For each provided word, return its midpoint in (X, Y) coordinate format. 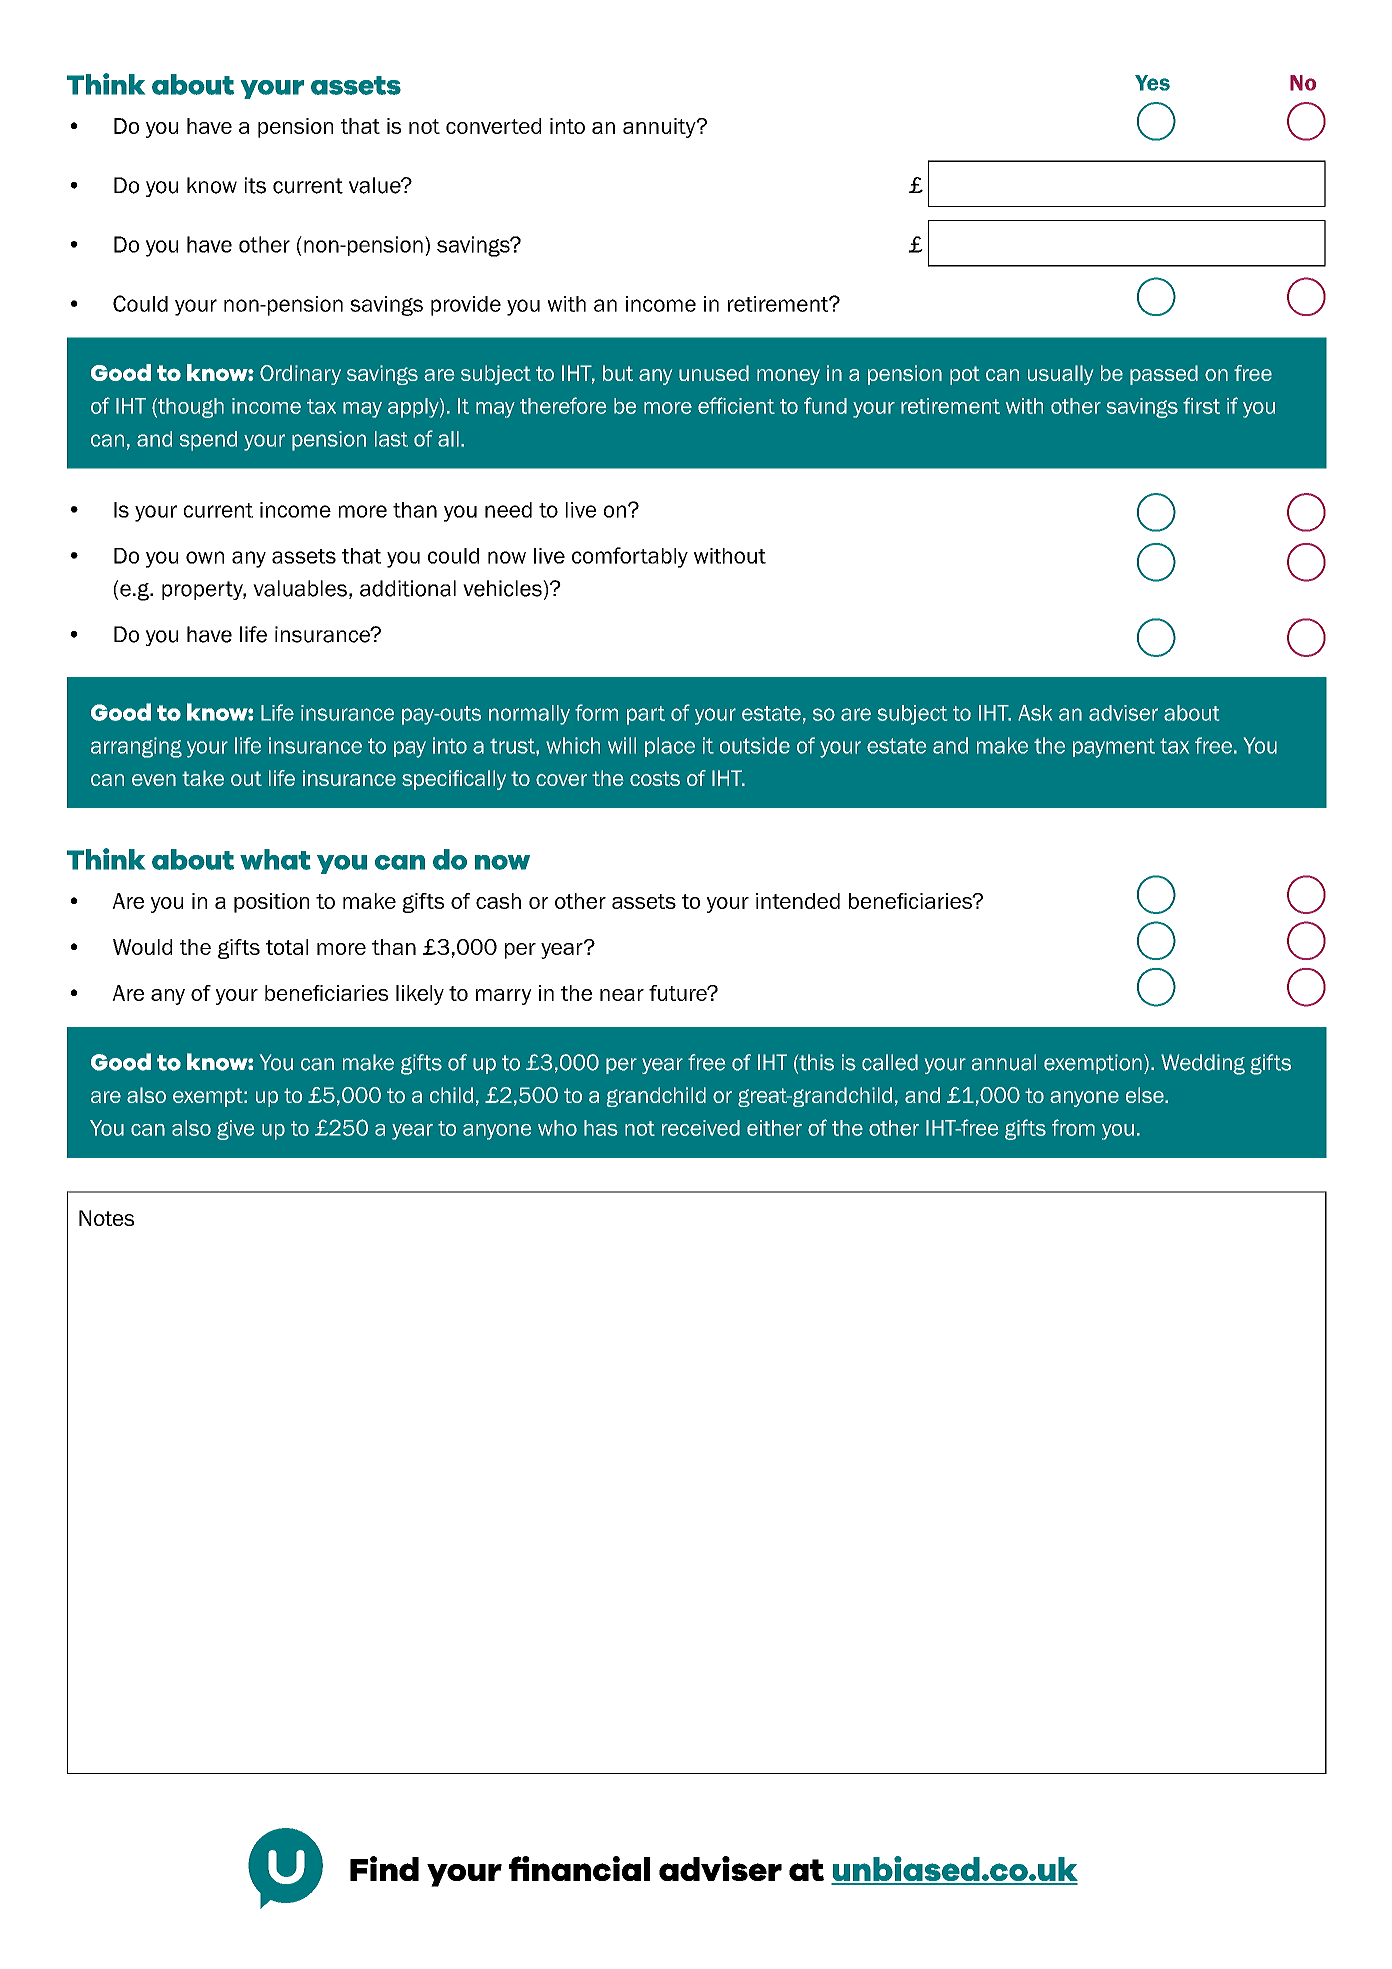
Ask (1035, 713)
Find (384, 1868)
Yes (1152, 83)
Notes (106, 1218)
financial (579, 1868)
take (203, 778)
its (255, 185)
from (1073, 1127)
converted (493, 126)
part (646, 715)
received (701, 1128)
